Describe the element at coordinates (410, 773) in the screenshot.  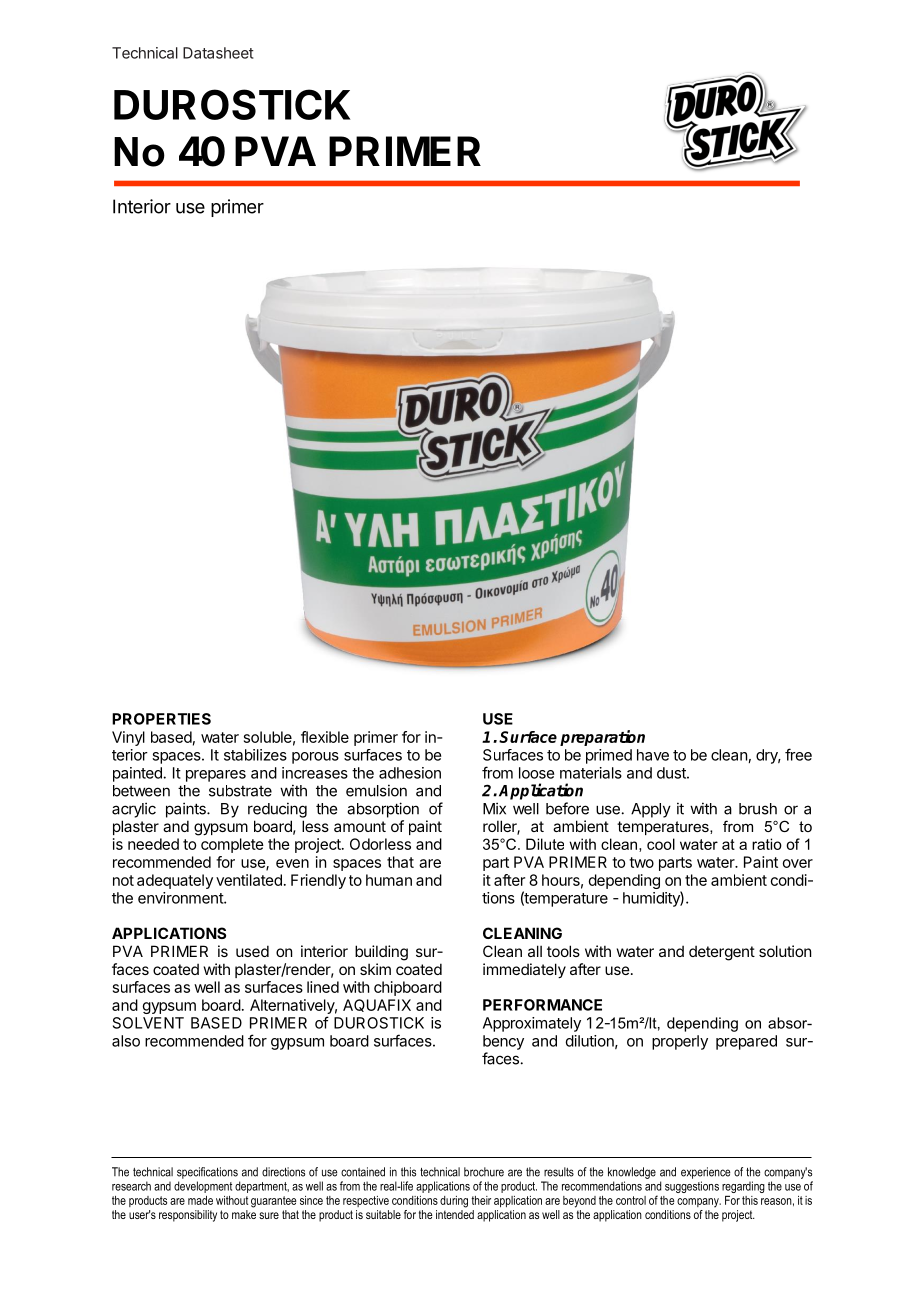
I see `adhesion` at that location.
